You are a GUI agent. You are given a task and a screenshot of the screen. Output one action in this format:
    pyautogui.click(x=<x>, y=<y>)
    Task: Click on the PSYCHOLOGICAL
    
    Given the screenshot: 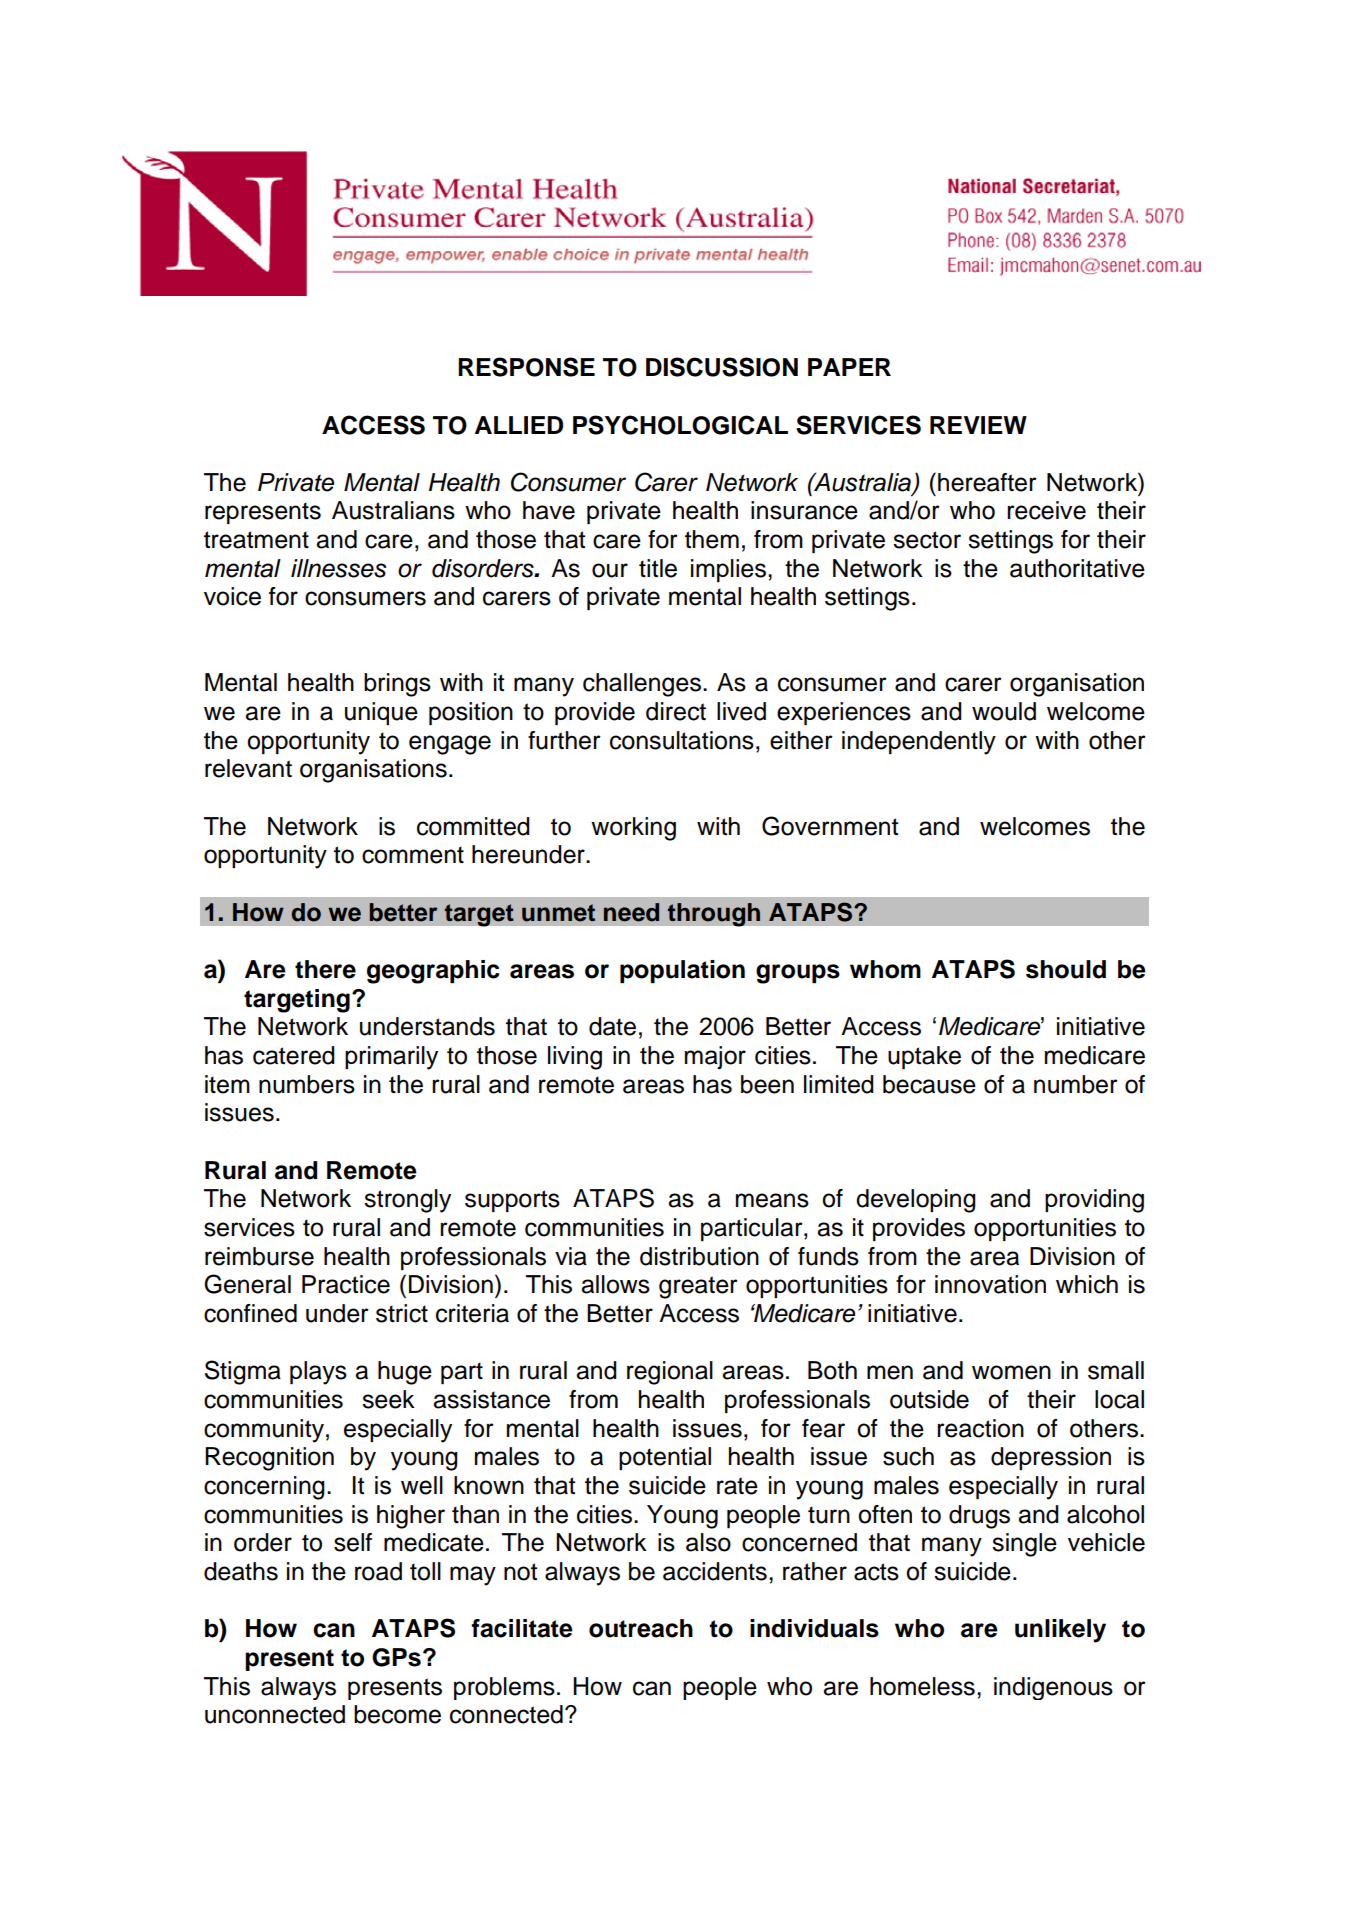 What is the action you would take?
    pyautogui.click(x=680, y=425)
